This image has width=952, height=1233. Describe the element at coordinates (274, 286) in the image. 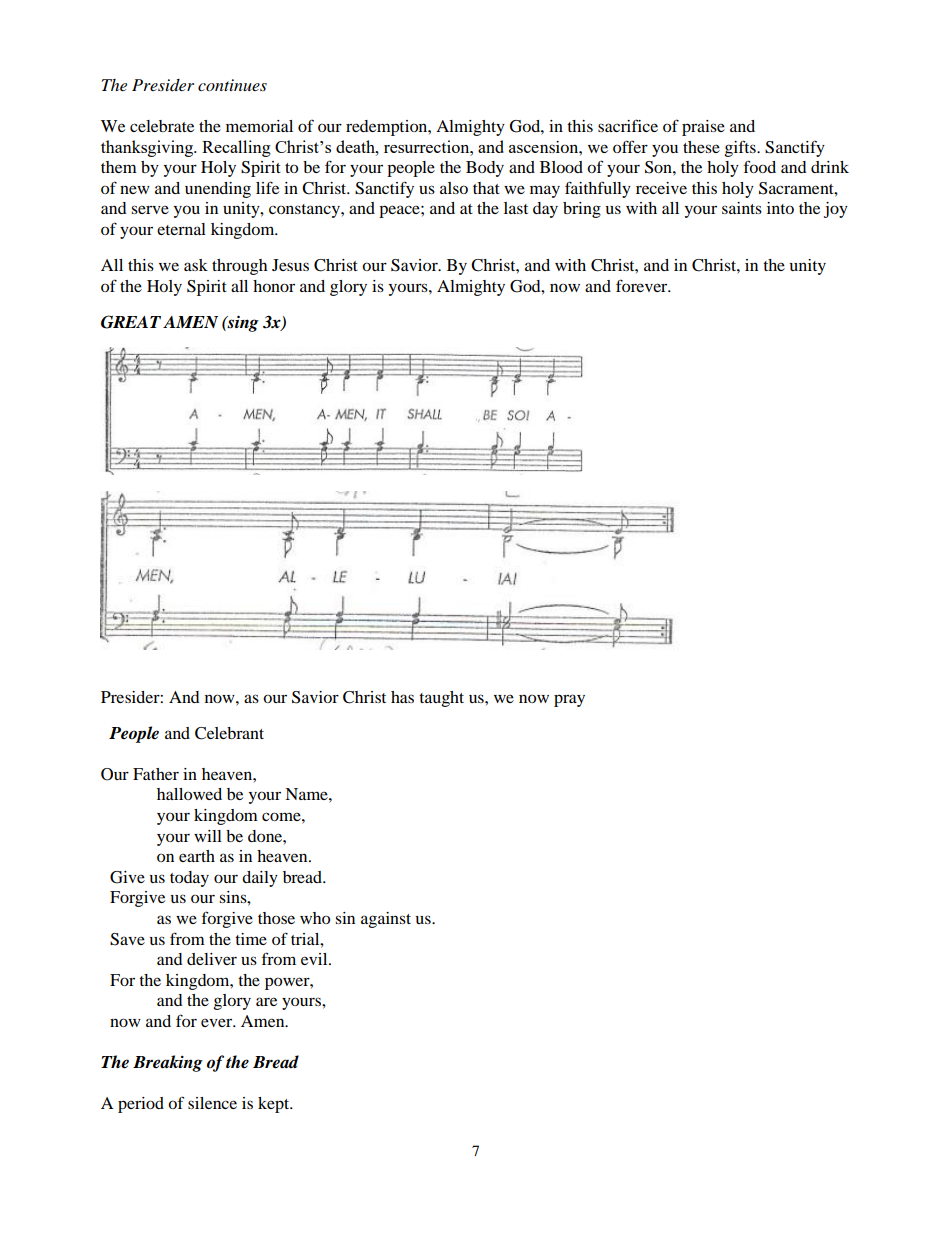

I see `honor` at that location.
